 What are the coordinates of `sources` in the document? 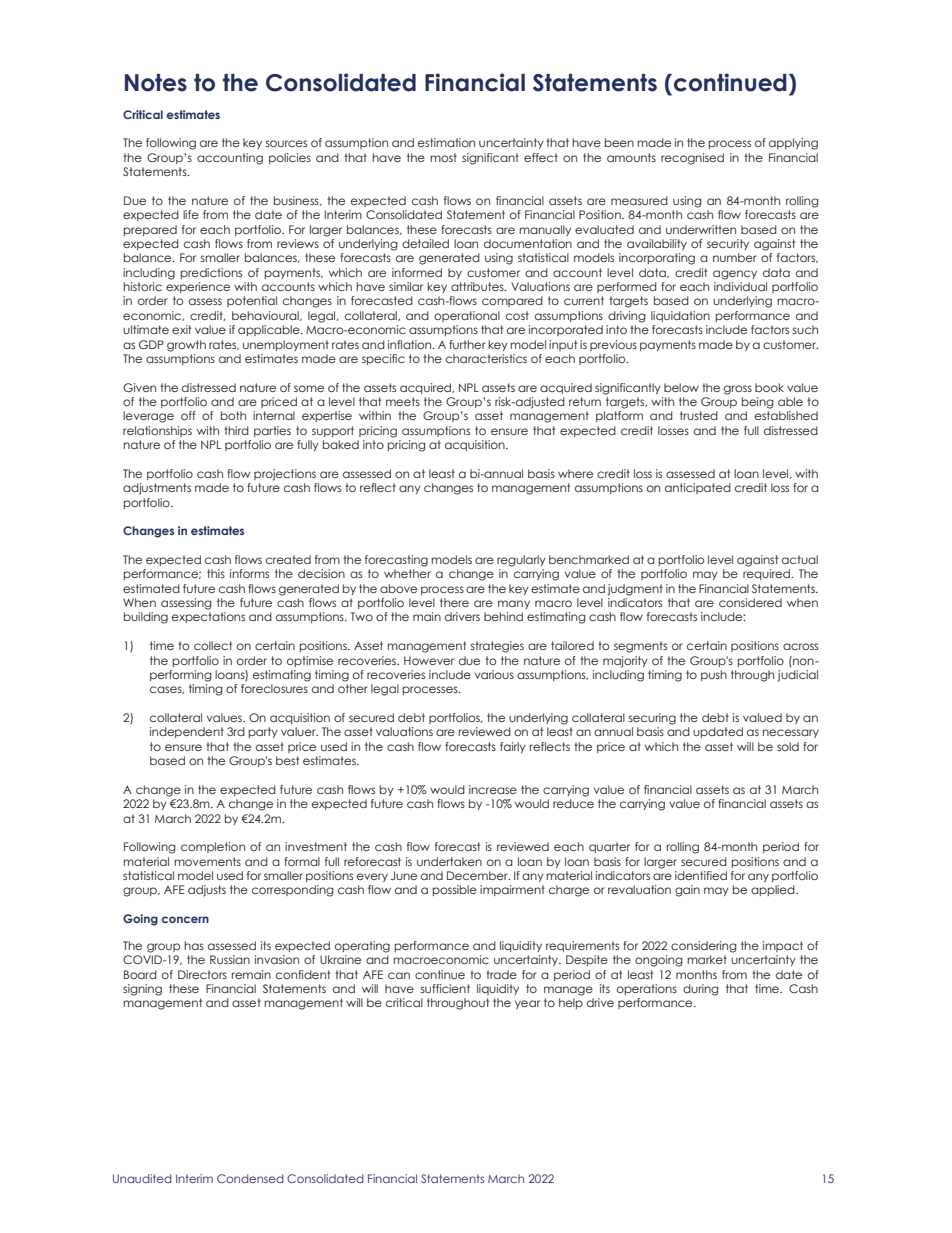 It's located at (286, 143).
